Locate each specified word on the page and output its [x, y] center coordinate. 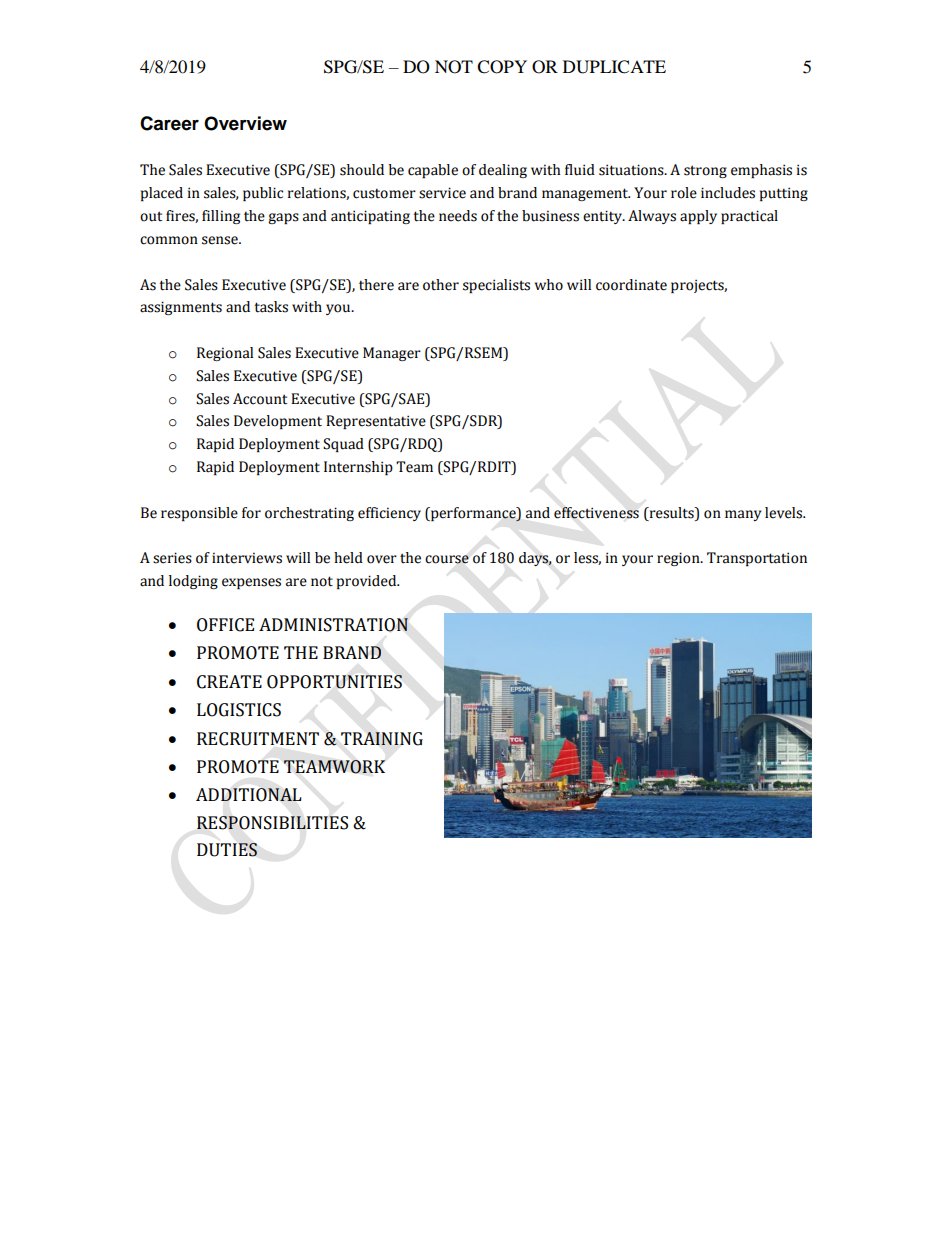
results [671, 513]
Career [169, 123]
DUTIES [227, 850]
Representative [376, 422]
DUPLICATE [614, 67]
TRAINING [382, 739]
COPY [502, 67]
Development [278, 422]
